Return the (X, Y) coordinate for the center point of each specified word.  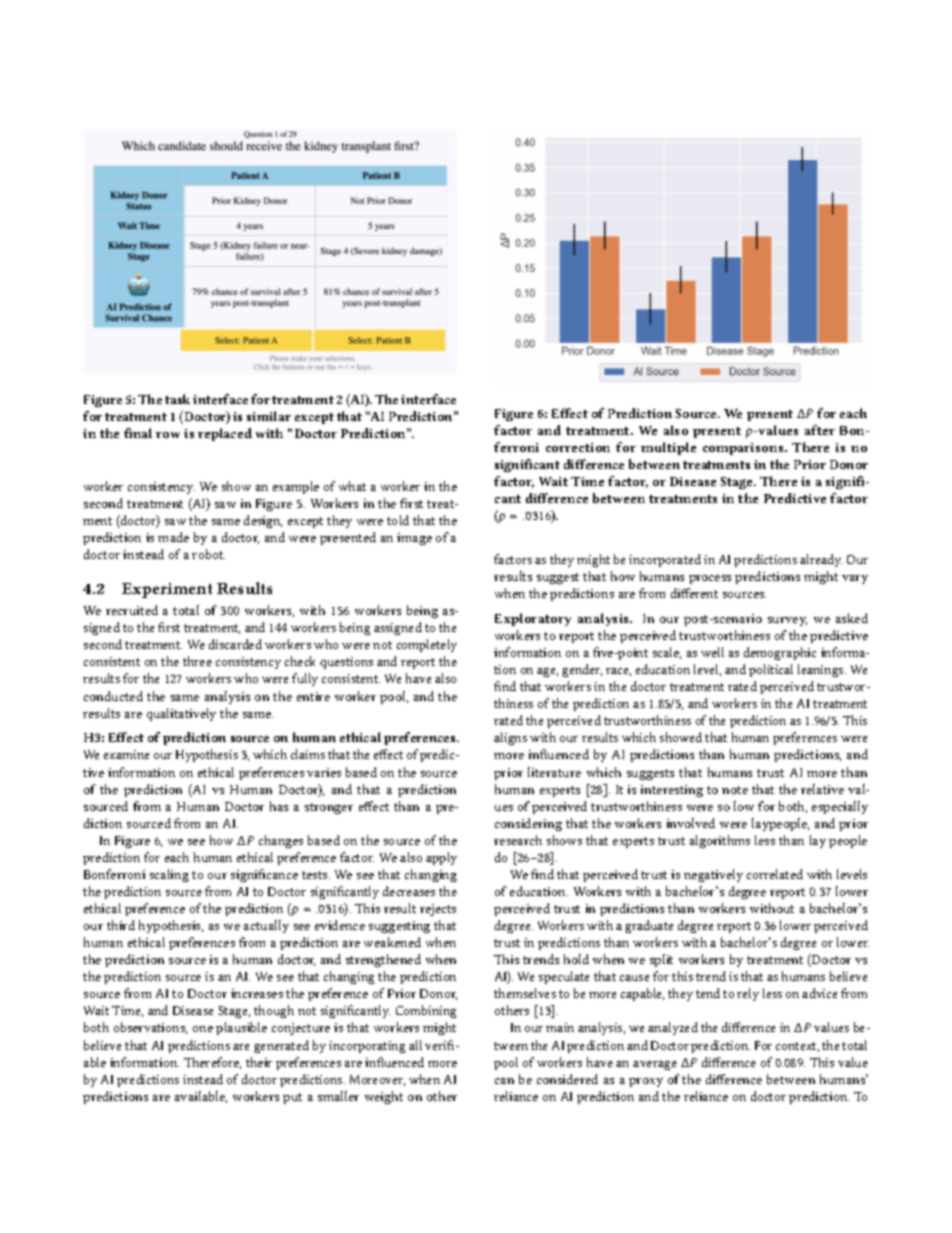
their (259, 1062)
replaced (225, 434)
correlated (775, 874)
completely (427, 645)
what (352, 486)
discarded (235, 644)
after (820, 430)
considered (567, 1079)
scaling (169, 875)
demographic (780, 653)
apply (441, 858)
